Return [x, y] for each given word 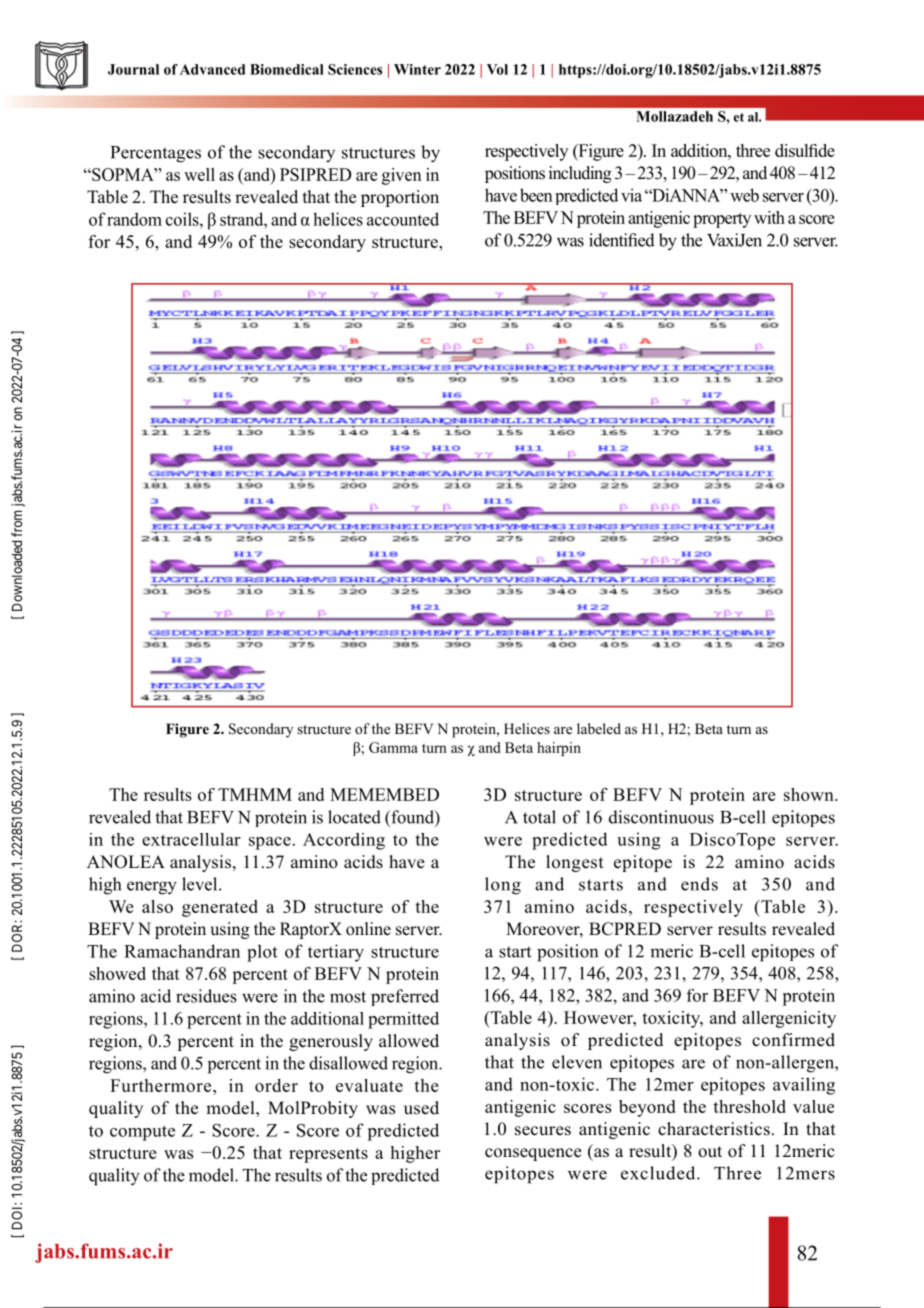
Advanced [212, 69]
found [412, 817]
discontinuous [661, 817]
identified [622, 240]
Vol [497, 69]
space [270, 843]
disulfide [805, 150]
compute [142, 1133]
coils [183, 219]
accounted [403, 219]
